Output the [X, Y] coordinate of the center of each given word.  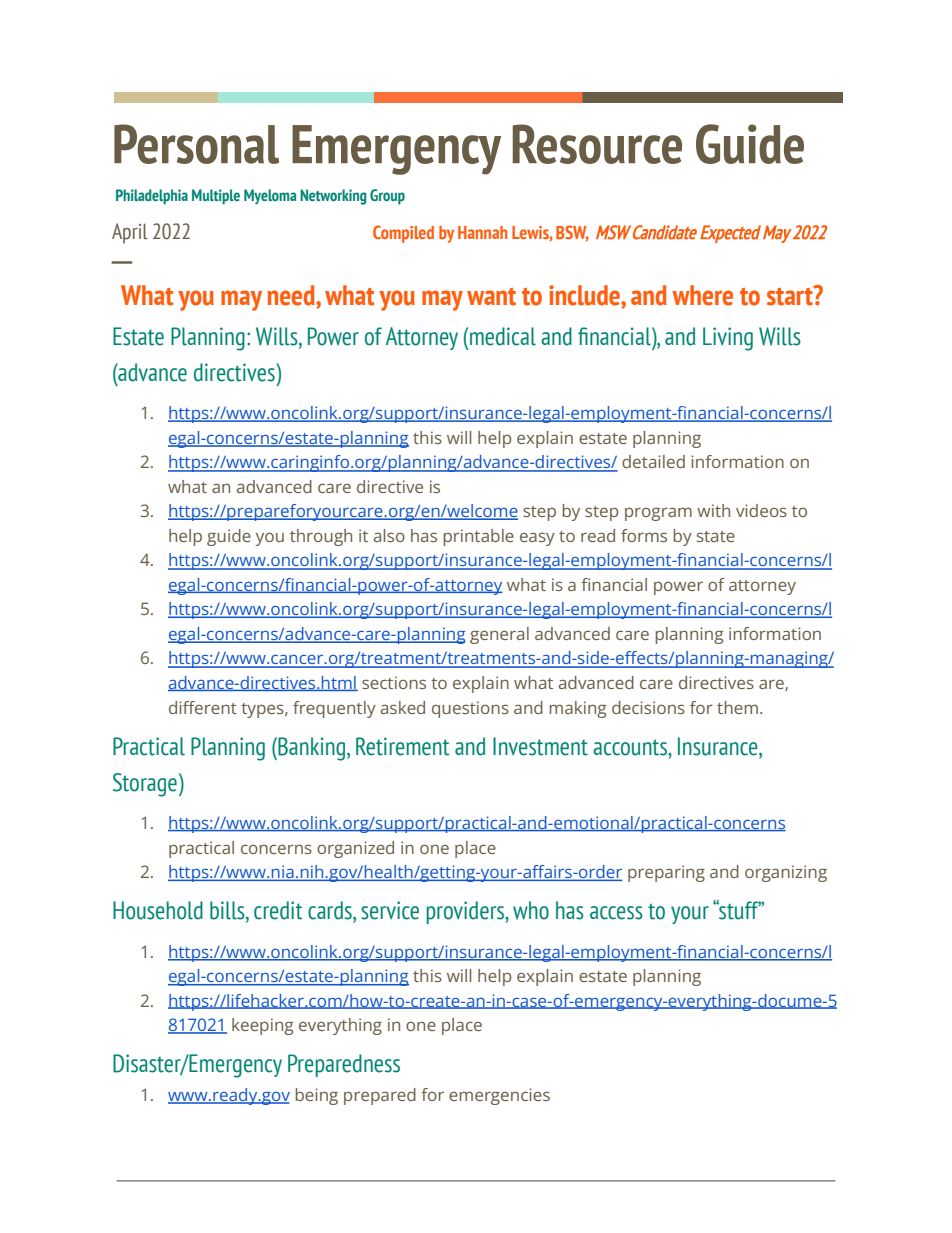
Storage [145, 785]
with [713, 510]
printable [479, 537]
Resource [597, 144]
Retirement [402, 746]
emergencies [499, 1096]
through [321, 537]
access [616, 913]
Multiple [216, 197]
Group [387, 197]
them [737, 707]
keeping [262, 1026]
